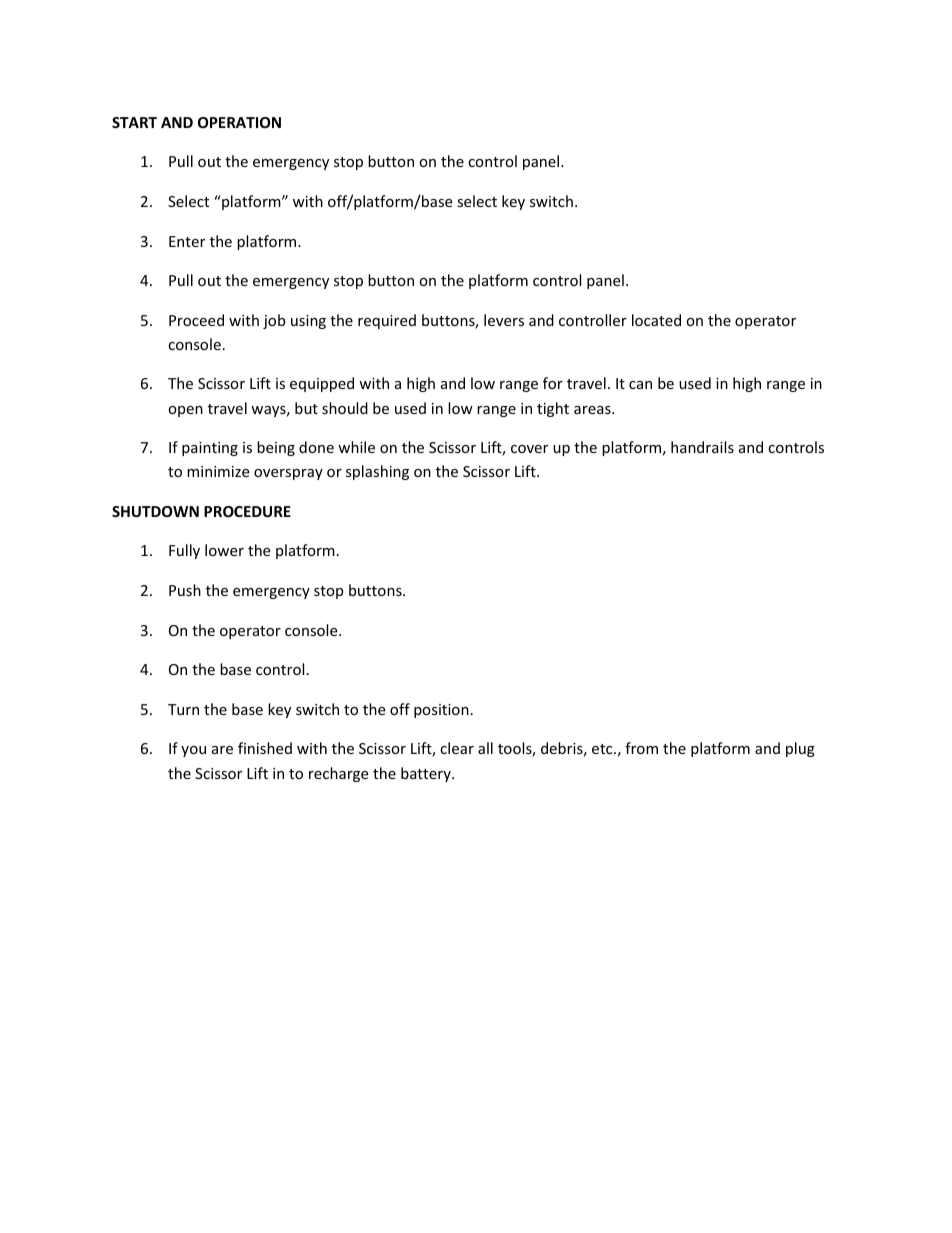  I want to click on START, so click(134, 122).
